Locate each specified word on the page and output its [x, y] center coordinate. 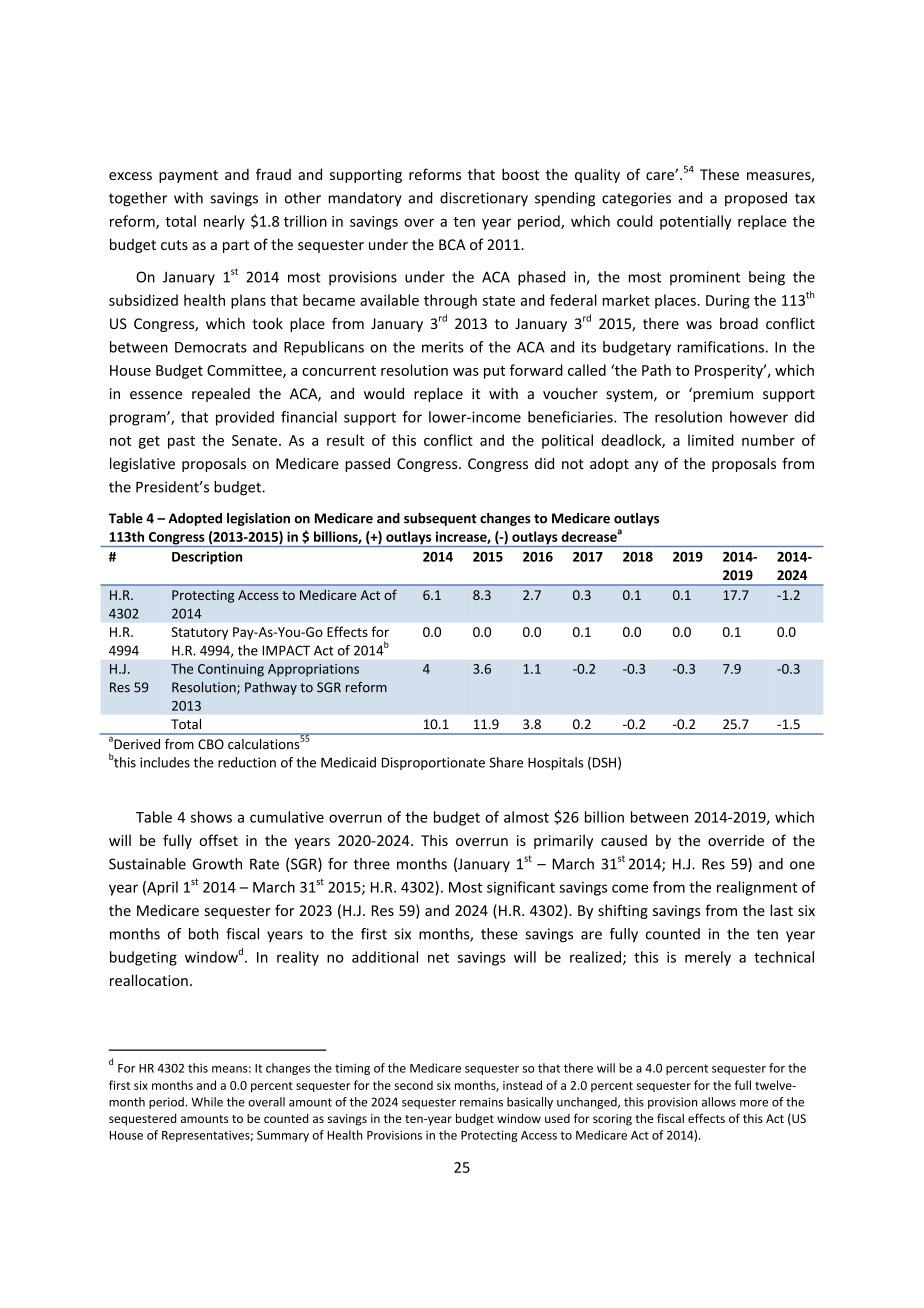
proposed [756, 199]
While [207, 1102]
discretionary [484, 199]
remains [481, 1102]
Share [506, 762]
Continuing [231, 670]
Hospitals [555, 763]
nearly [224, 222]
